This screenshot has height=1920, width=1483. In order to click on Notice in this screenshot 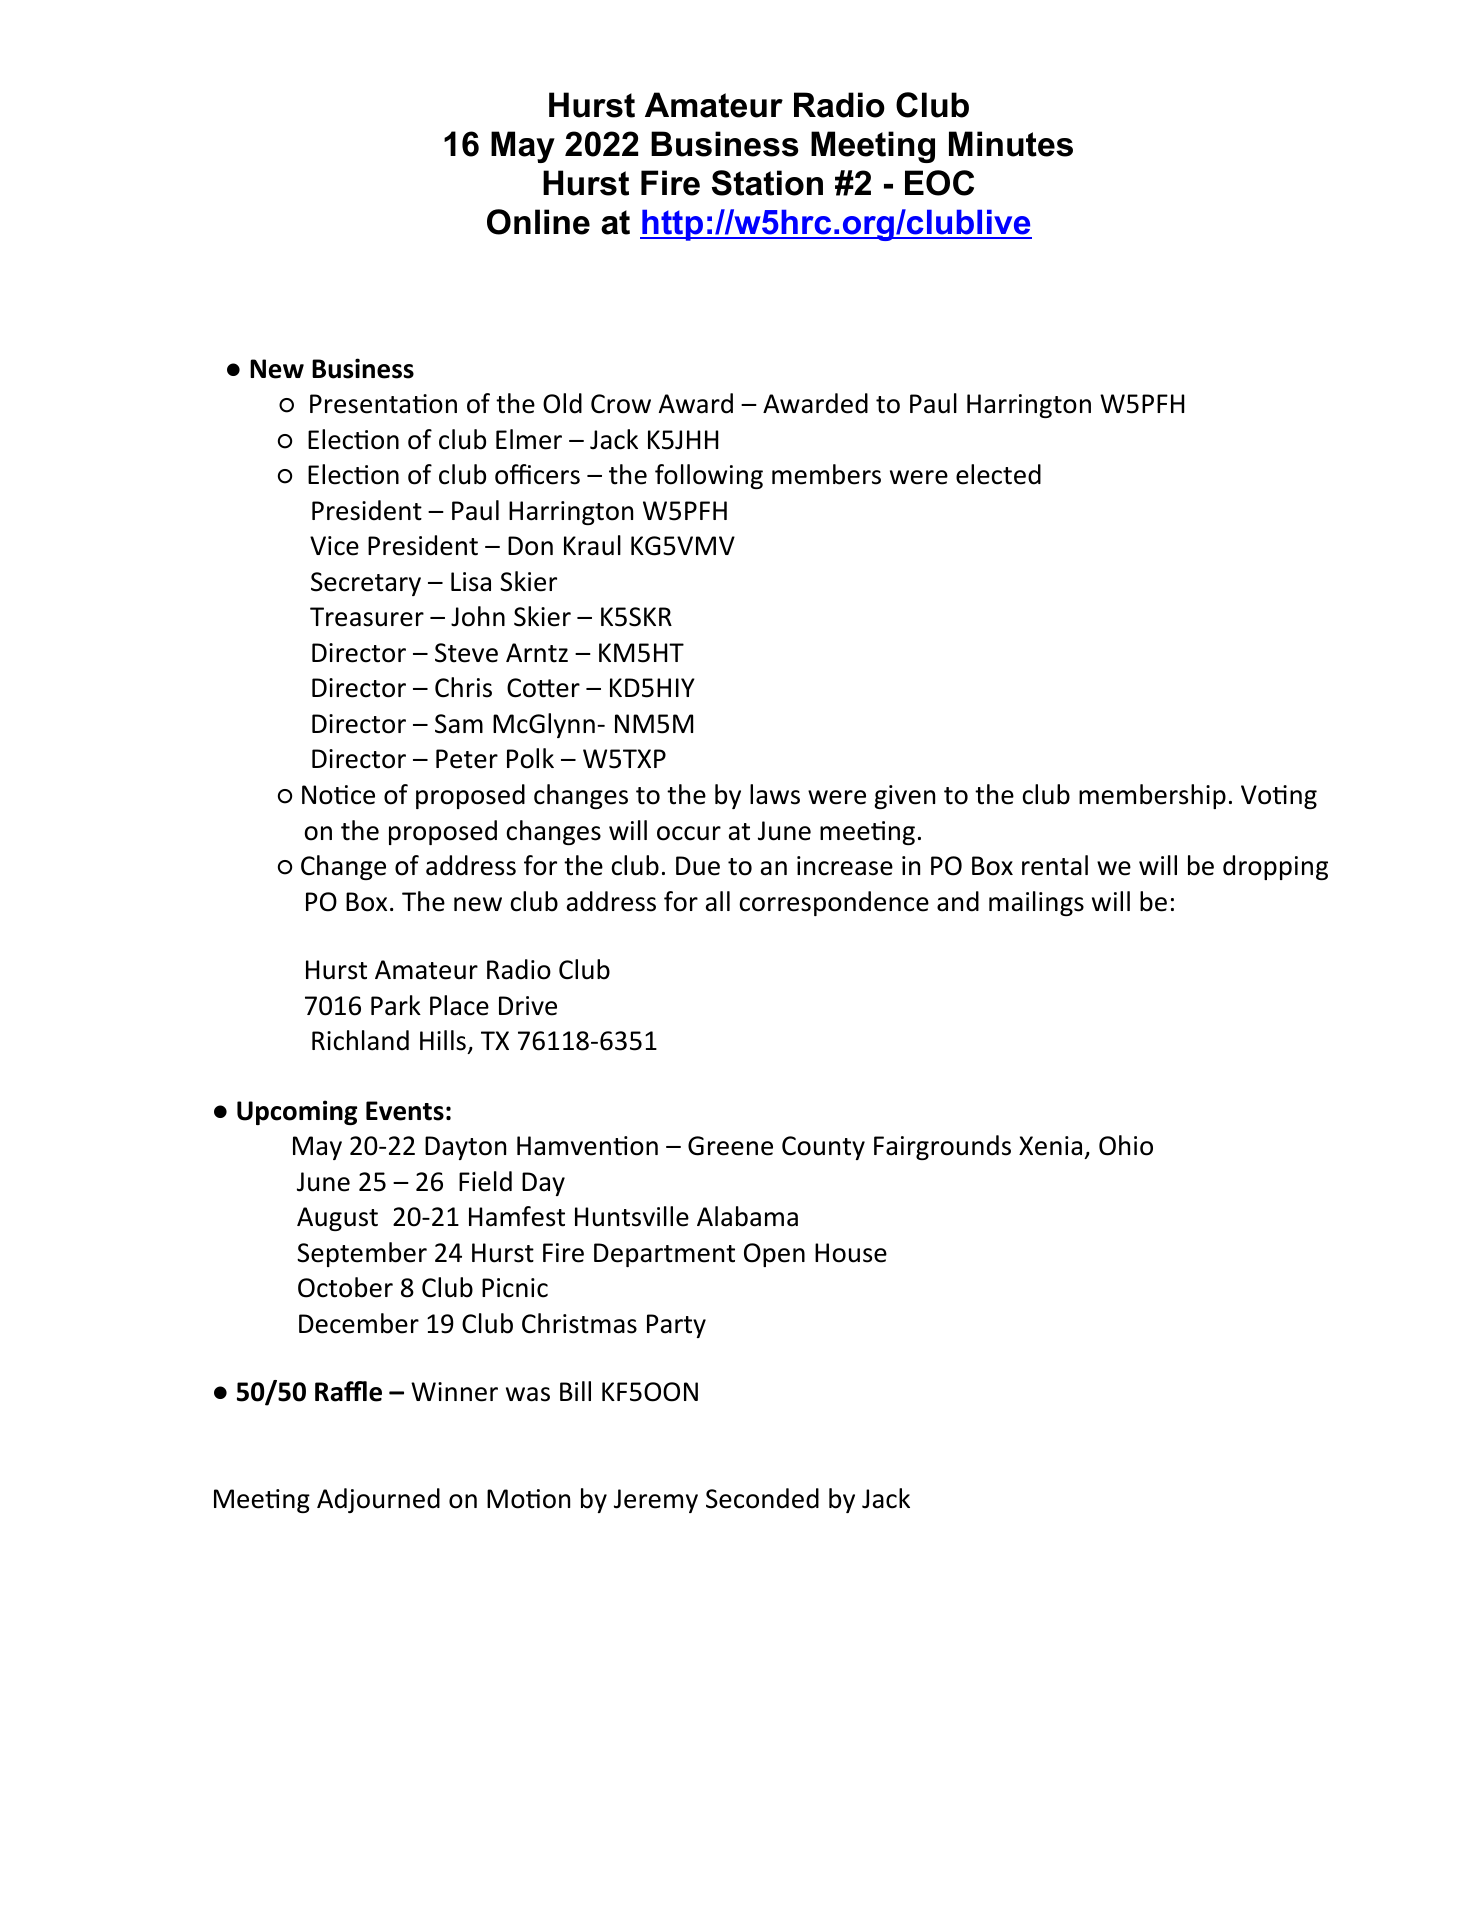, I will do `click(338, 795)`.
